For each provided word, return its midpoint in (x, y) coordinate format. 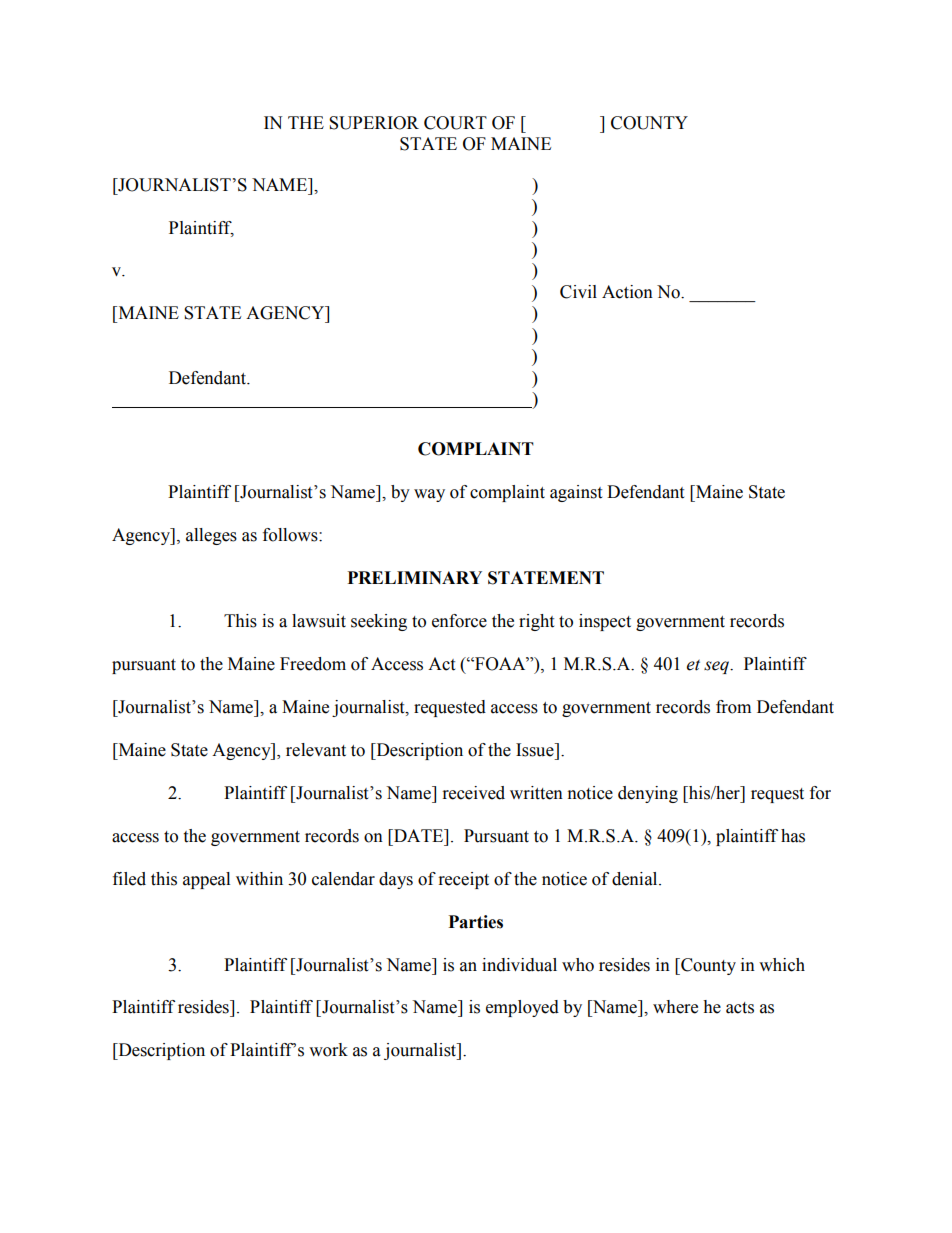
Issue (536, 750)
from (733, 707)
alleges (211, 536)
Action (627, 292)
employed (522, 1008)
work (328, 1050)
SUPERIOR (374, 123)
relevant (316, 750)
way (429, 495)
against (576, 493)
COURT (455, 123)
